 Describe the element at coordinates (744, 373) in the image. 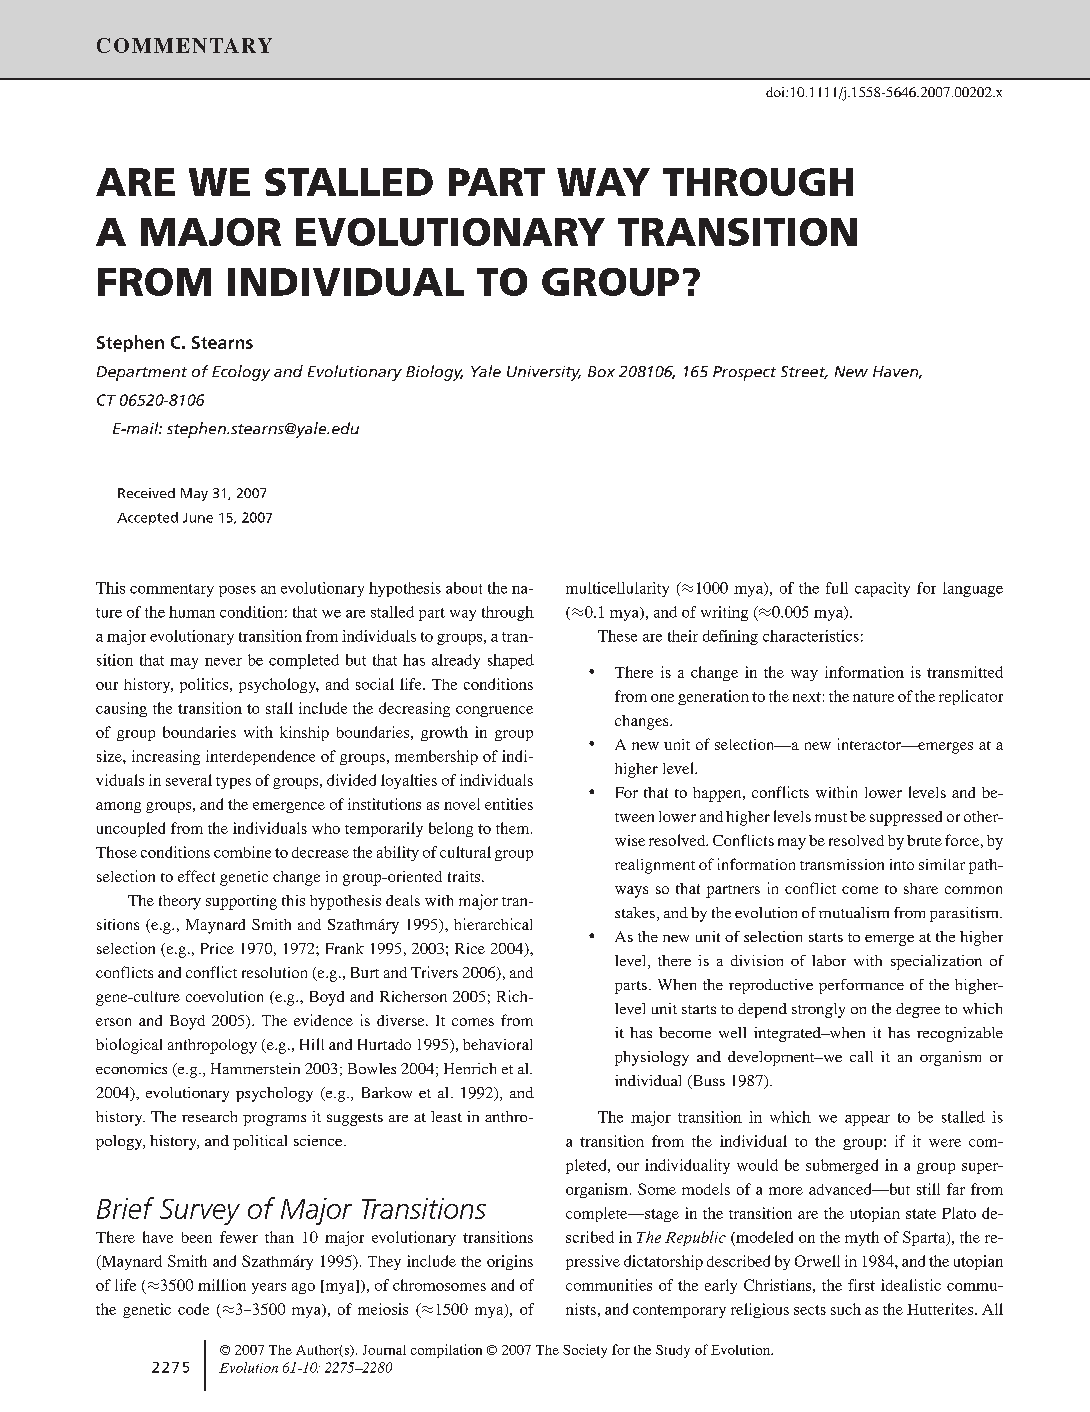

I see `Prospect` at that location.
